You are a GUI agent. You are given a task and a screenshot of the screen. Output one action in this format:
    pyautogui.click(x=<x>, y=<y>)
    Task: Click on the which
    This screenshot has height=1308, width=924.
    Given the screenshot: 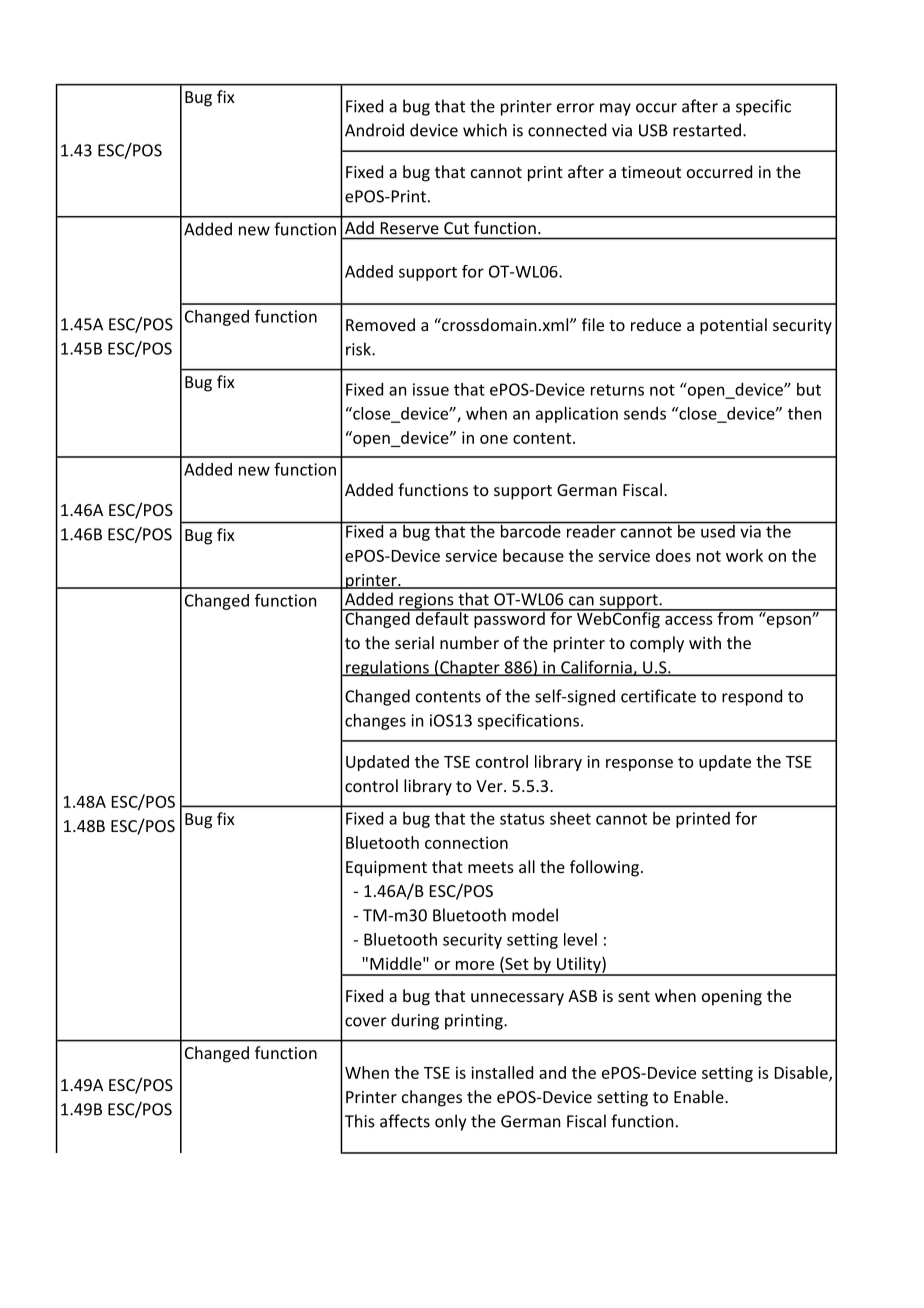 What is the action you would take?
    pyautogui.click(x=485, y=130)
